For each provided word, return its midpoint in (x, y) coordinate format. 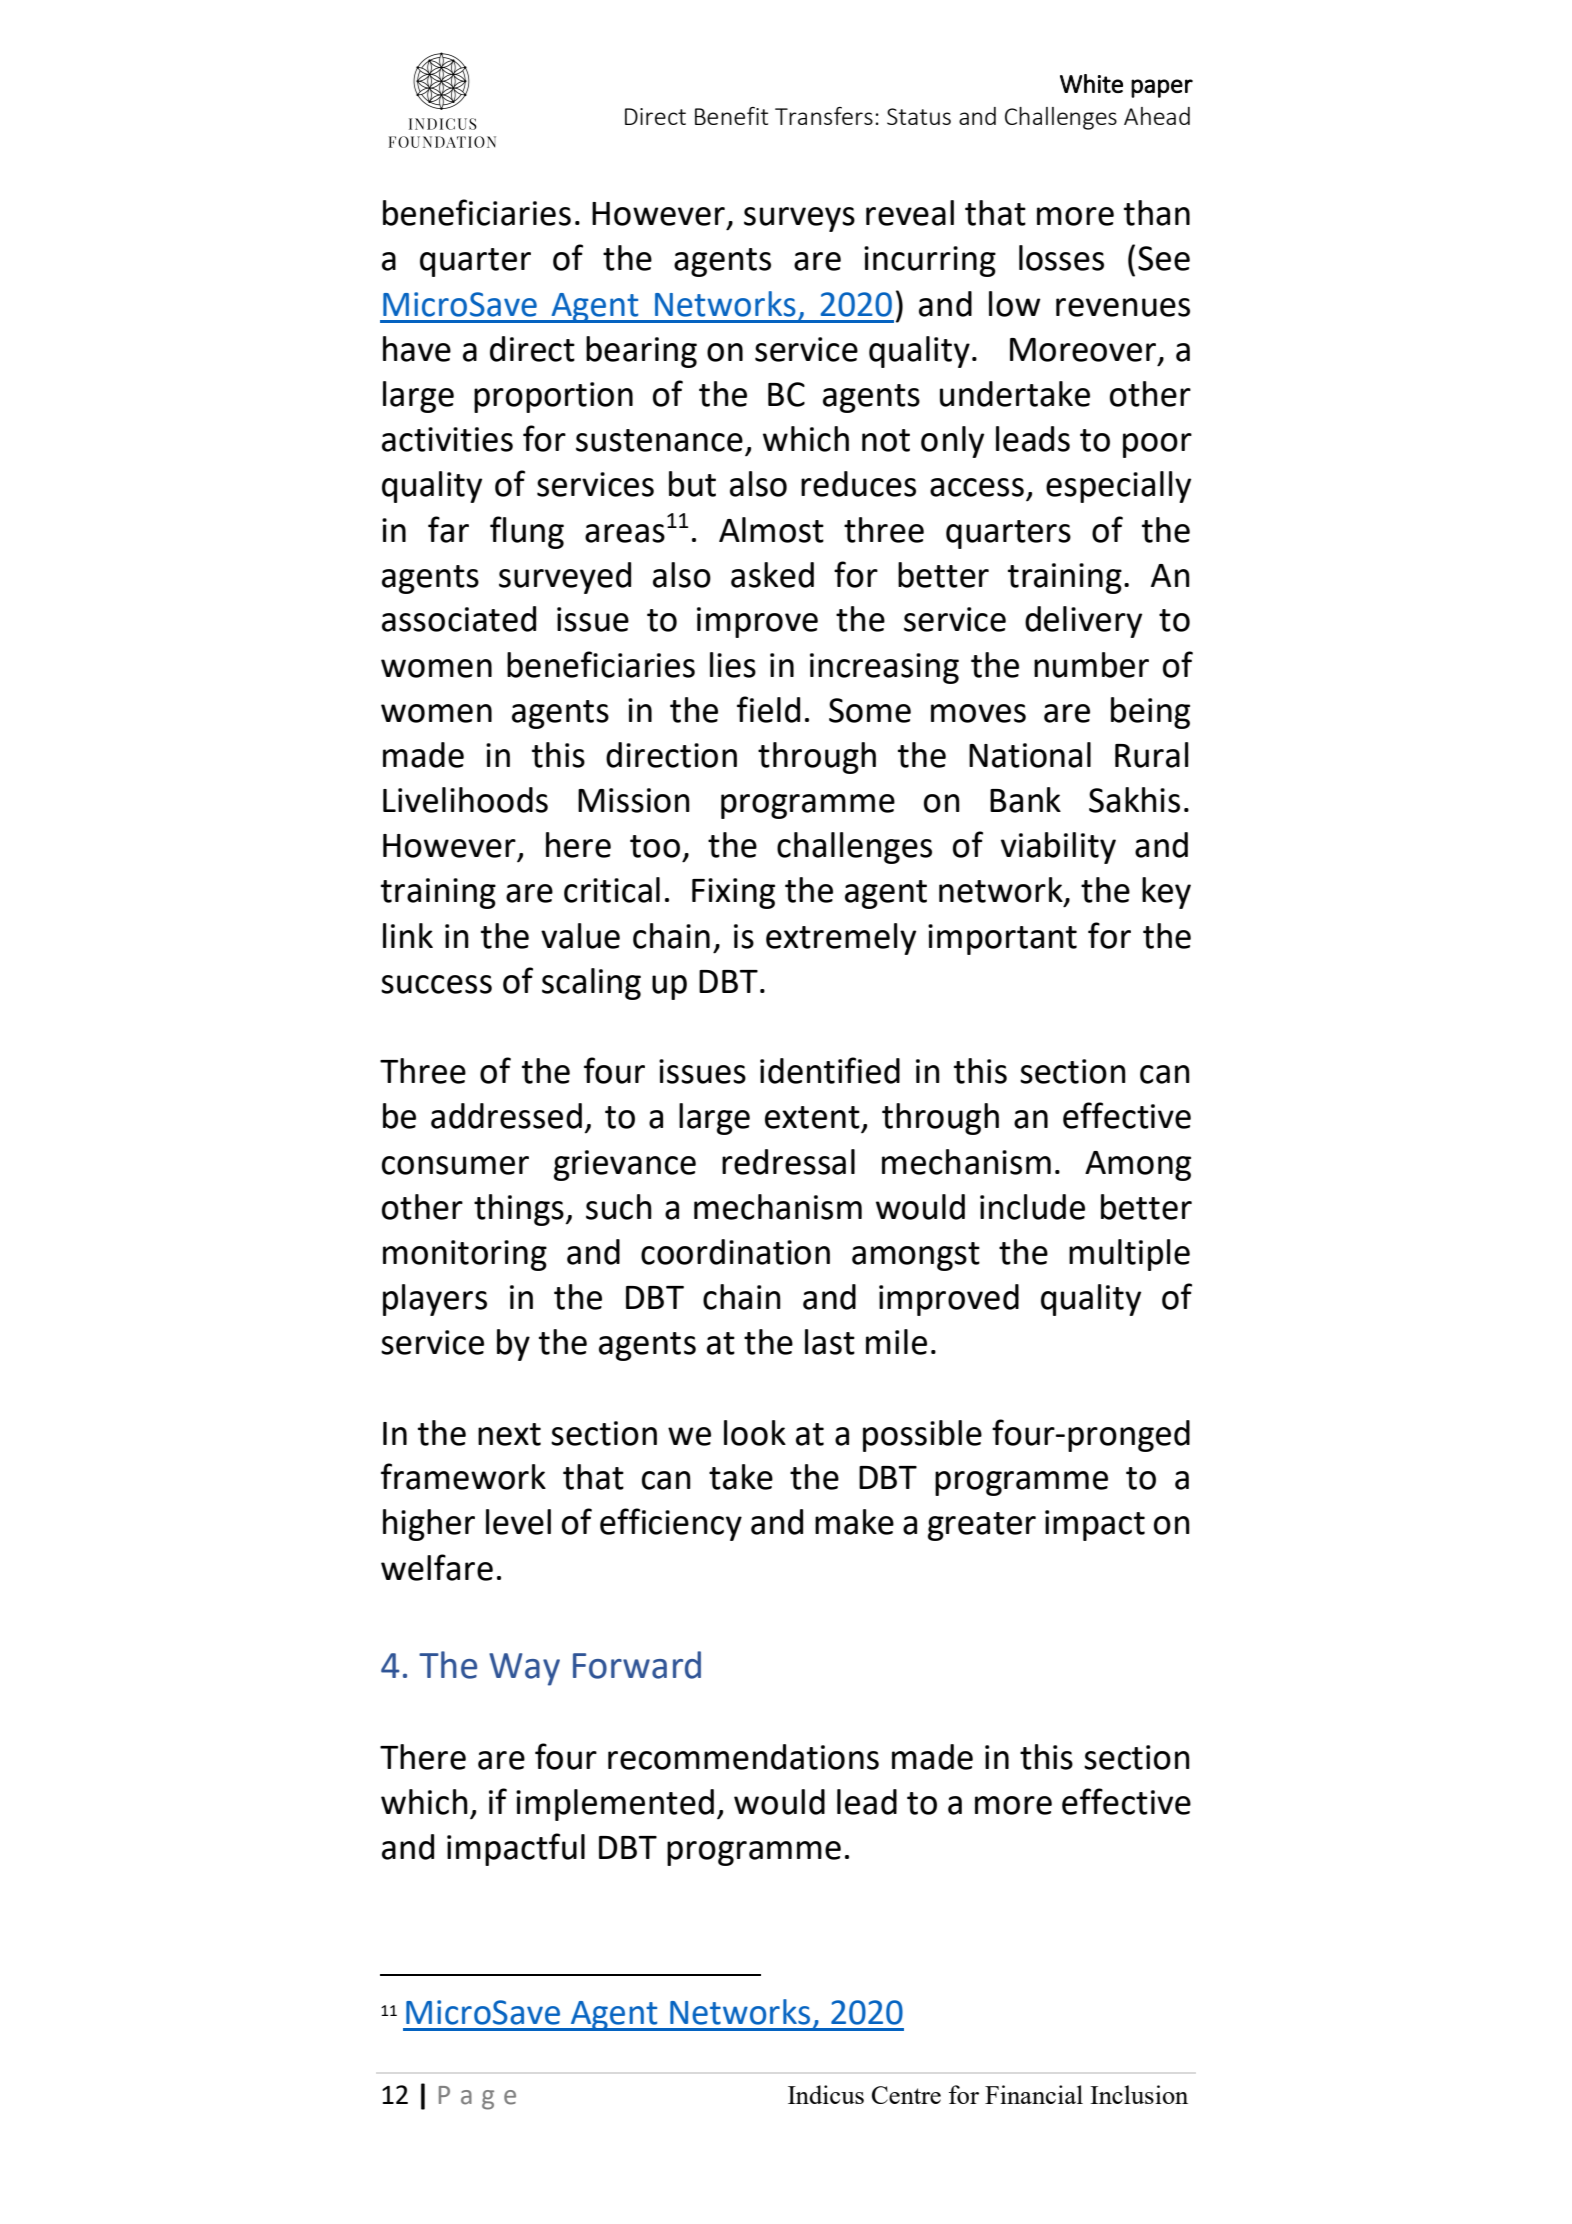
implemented (615, 1805)
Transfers (824, 116)
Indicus (826, 2094)
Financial (1034, 2094)
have (417, 349)
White (1091, 83)
